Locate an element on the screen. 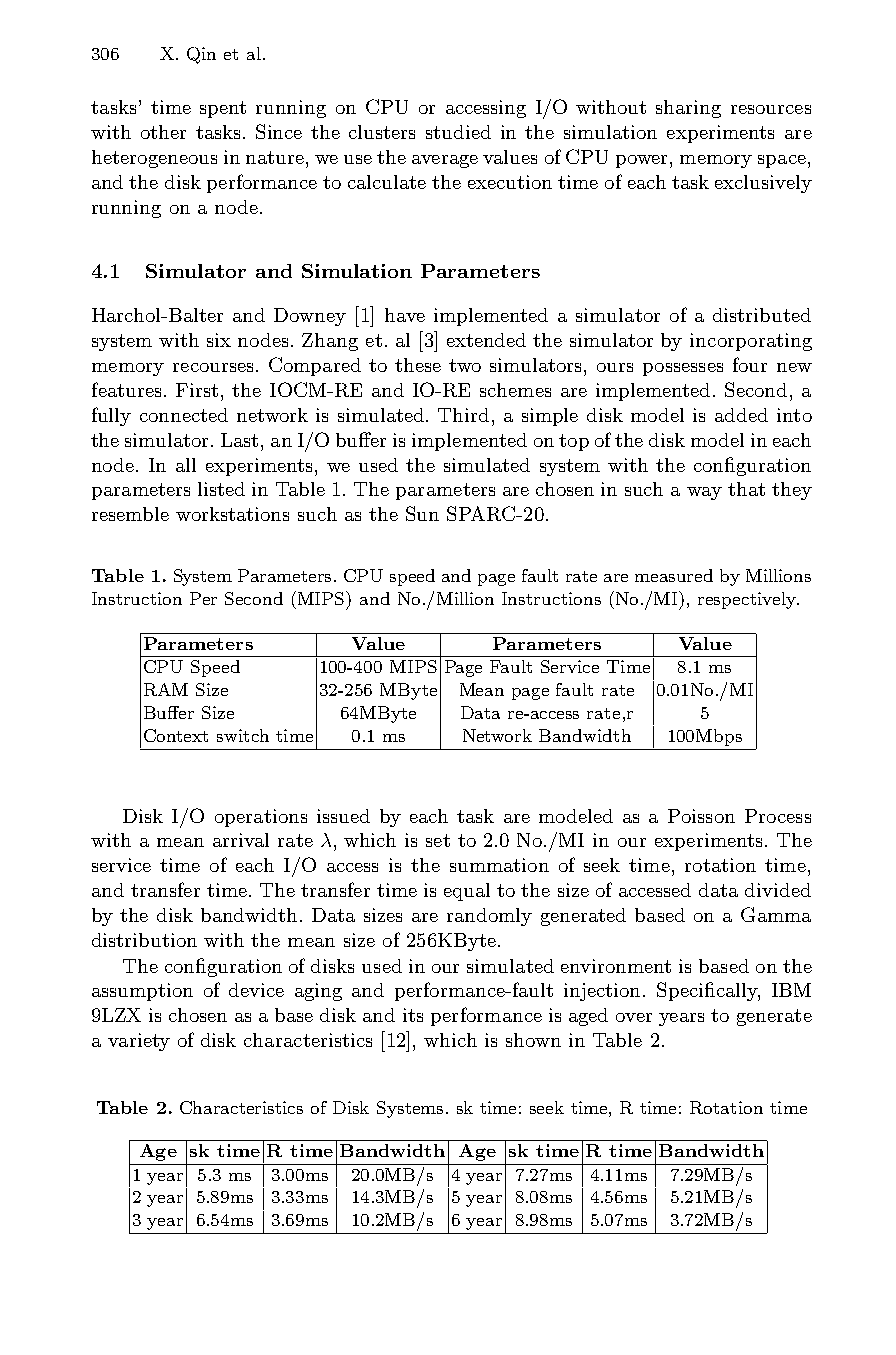 The width and height of the screenshot is (896, 1355). Qin is located at coordinates (201, 55).
